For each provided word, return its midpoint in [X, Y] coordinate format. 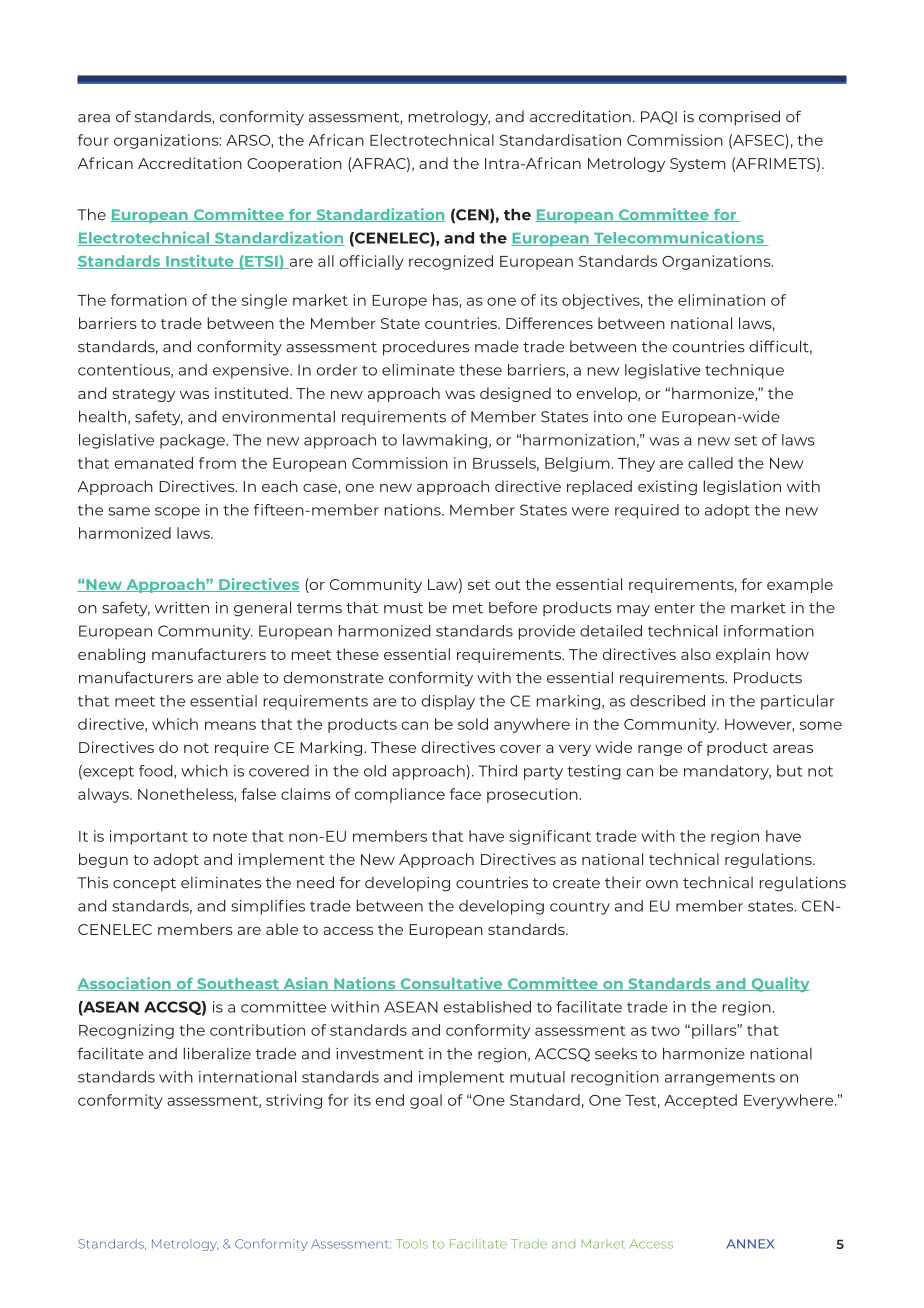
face [465, 794]
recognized [451, 262]
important [149, 837]
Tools [412, 1244]
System [698, 165]
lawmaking [445, 441]
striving [294, 1101]
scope [177, 513]
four [93, 140]
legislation [742, 487]
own [662, 884]
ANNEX [750, 1244]
